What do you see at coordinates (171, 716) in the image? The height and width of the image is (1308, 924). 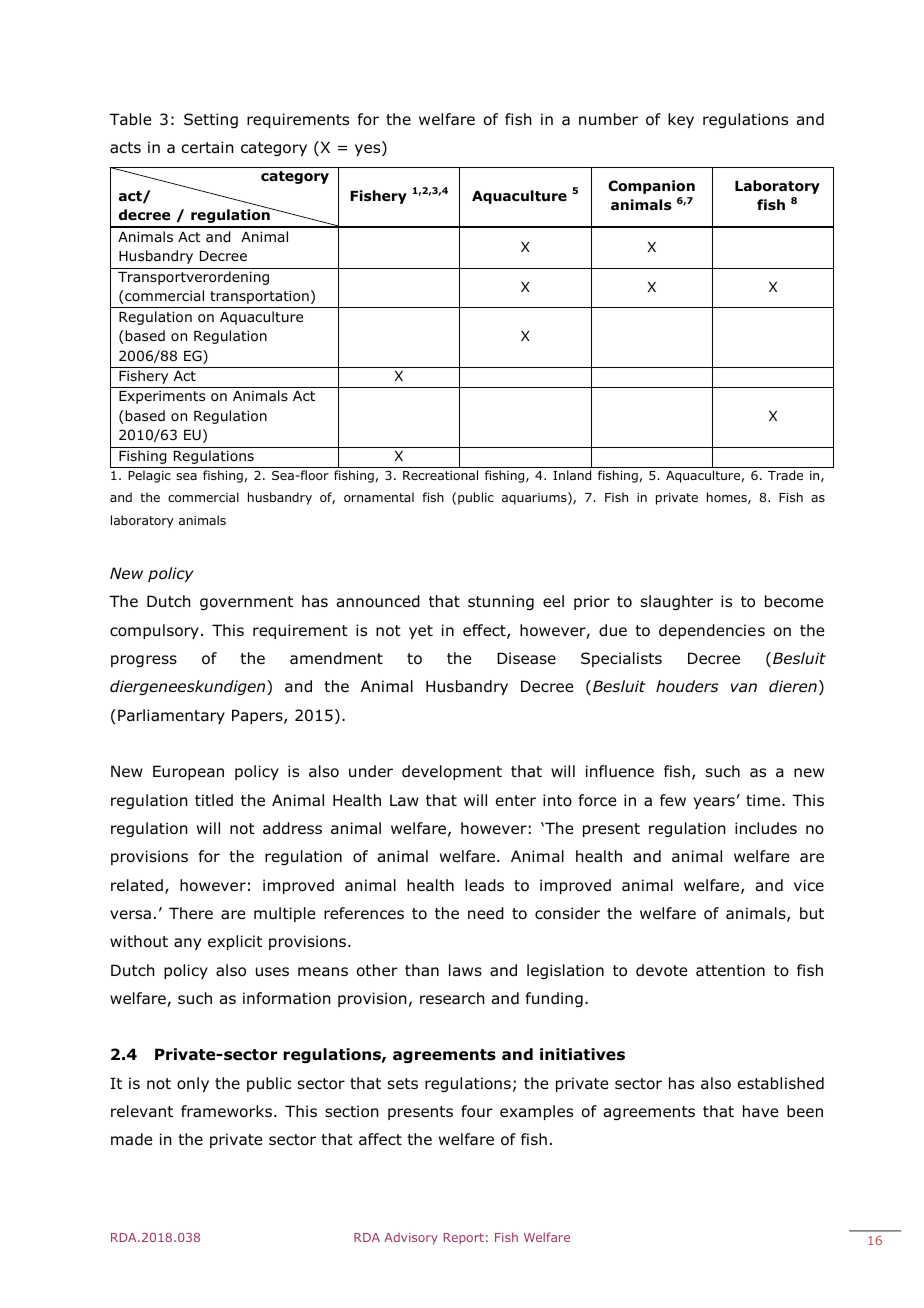 I see `Parliamentary` at bounding box center [171, 716].
